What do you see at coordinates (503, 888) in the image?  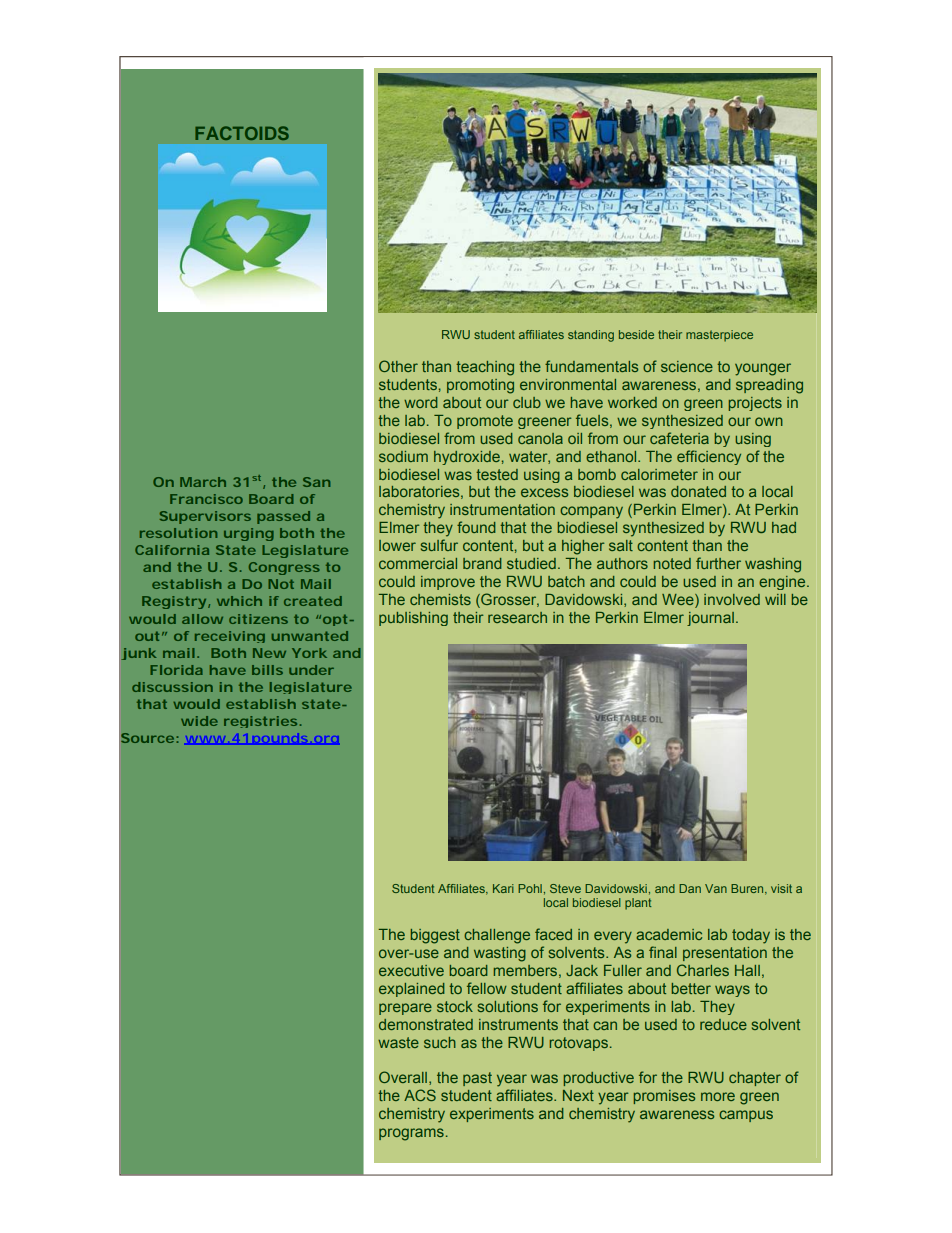 I see `Kari` at bounding box center [503, 888].
